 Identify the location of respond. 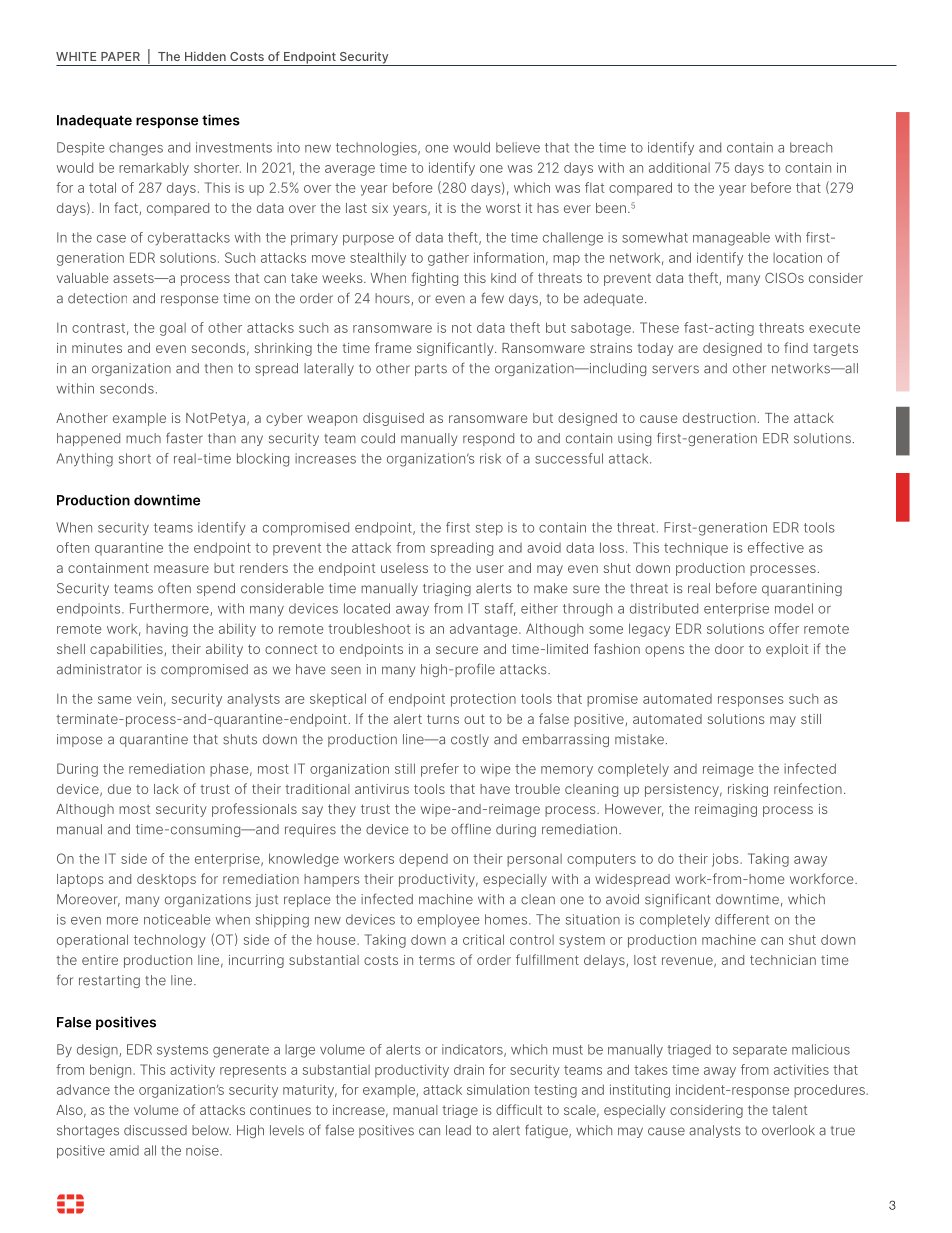
(488, 439).
